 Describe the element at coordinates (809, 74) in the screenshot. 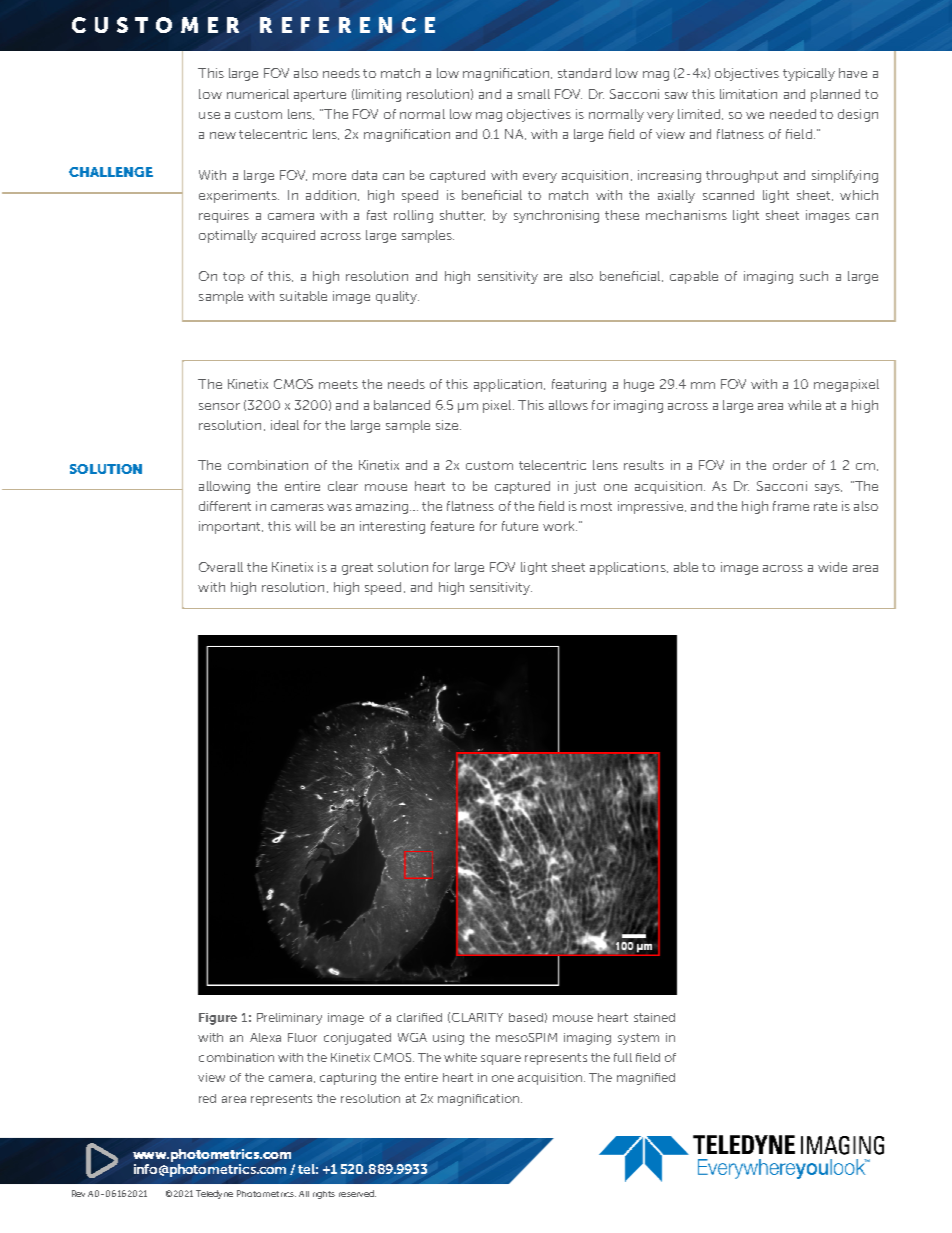

I see `typically` at that location.
